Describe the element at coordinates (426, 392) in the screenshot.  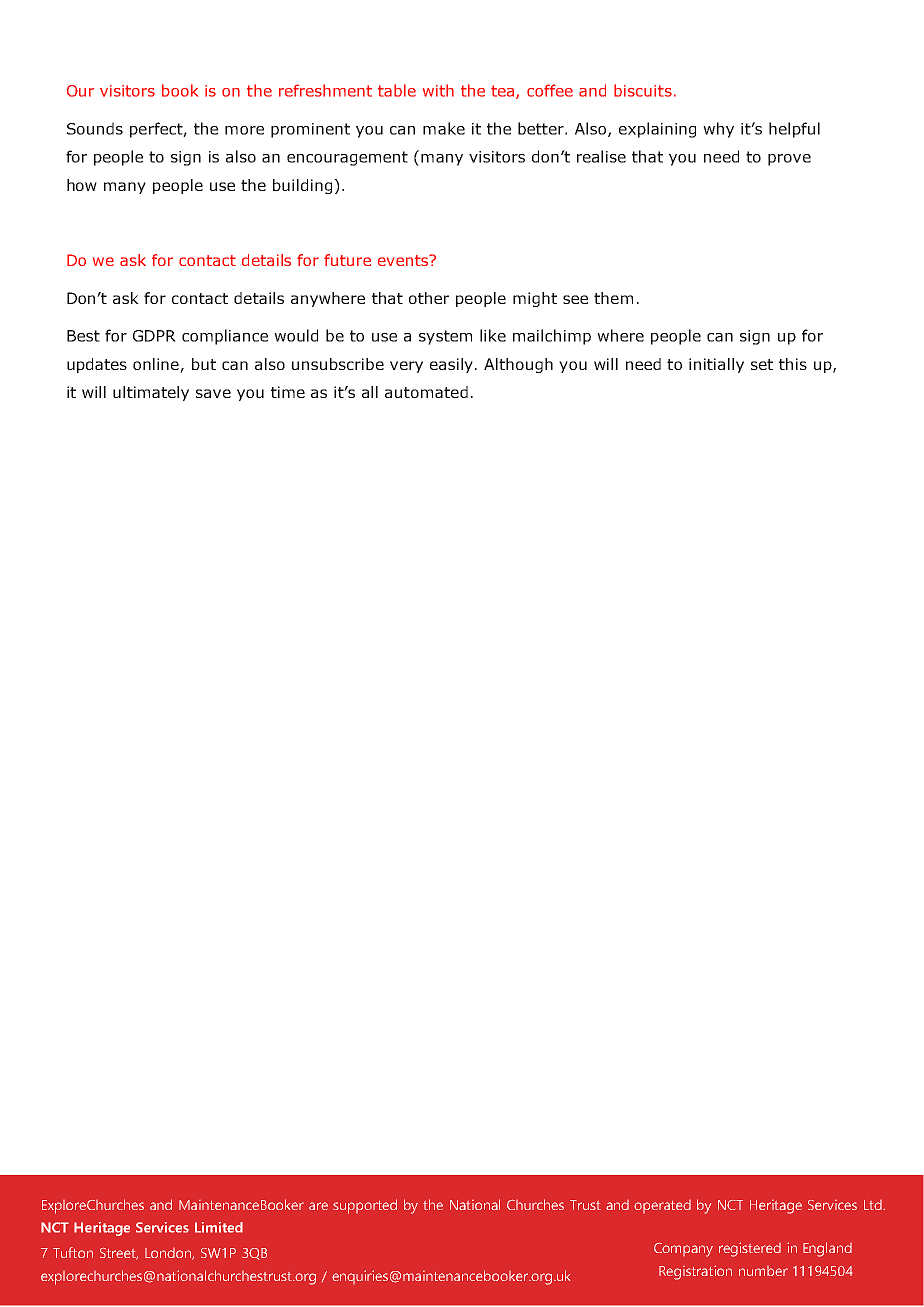
I see `automated` at that location.
